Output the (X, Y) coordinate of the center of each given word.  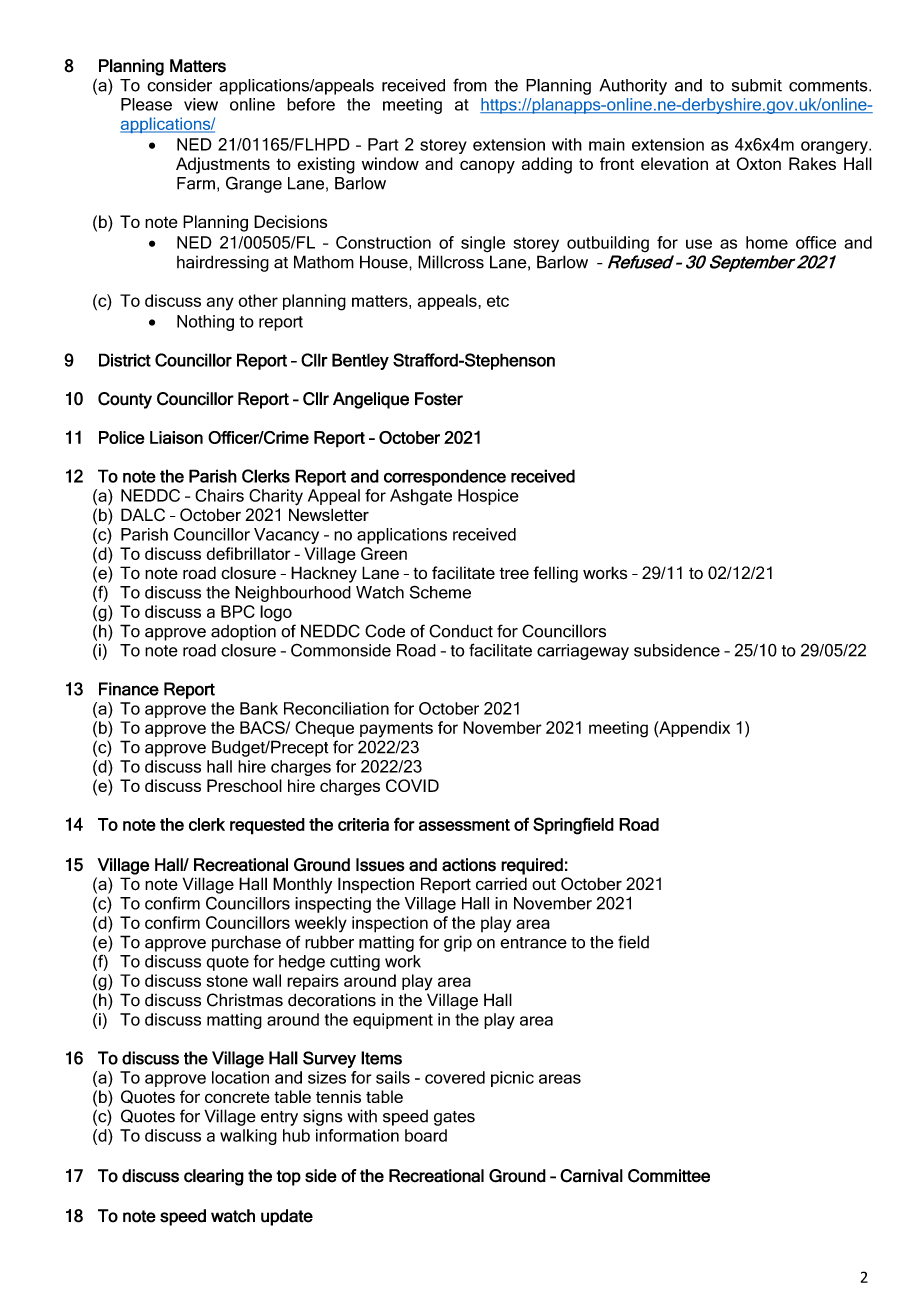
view (201, 104)
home (767, 242)
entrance (533, 943)
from (470, 85)
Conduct (461, 631)
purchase (246, 943)
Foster (439, 399)
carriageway (583, 652)
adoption (243, 632)
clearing (214, 1177)
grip (458, 943)
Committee (669, 1176)
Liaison (176, 437)
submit (757, 85)
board (426, 1135)
